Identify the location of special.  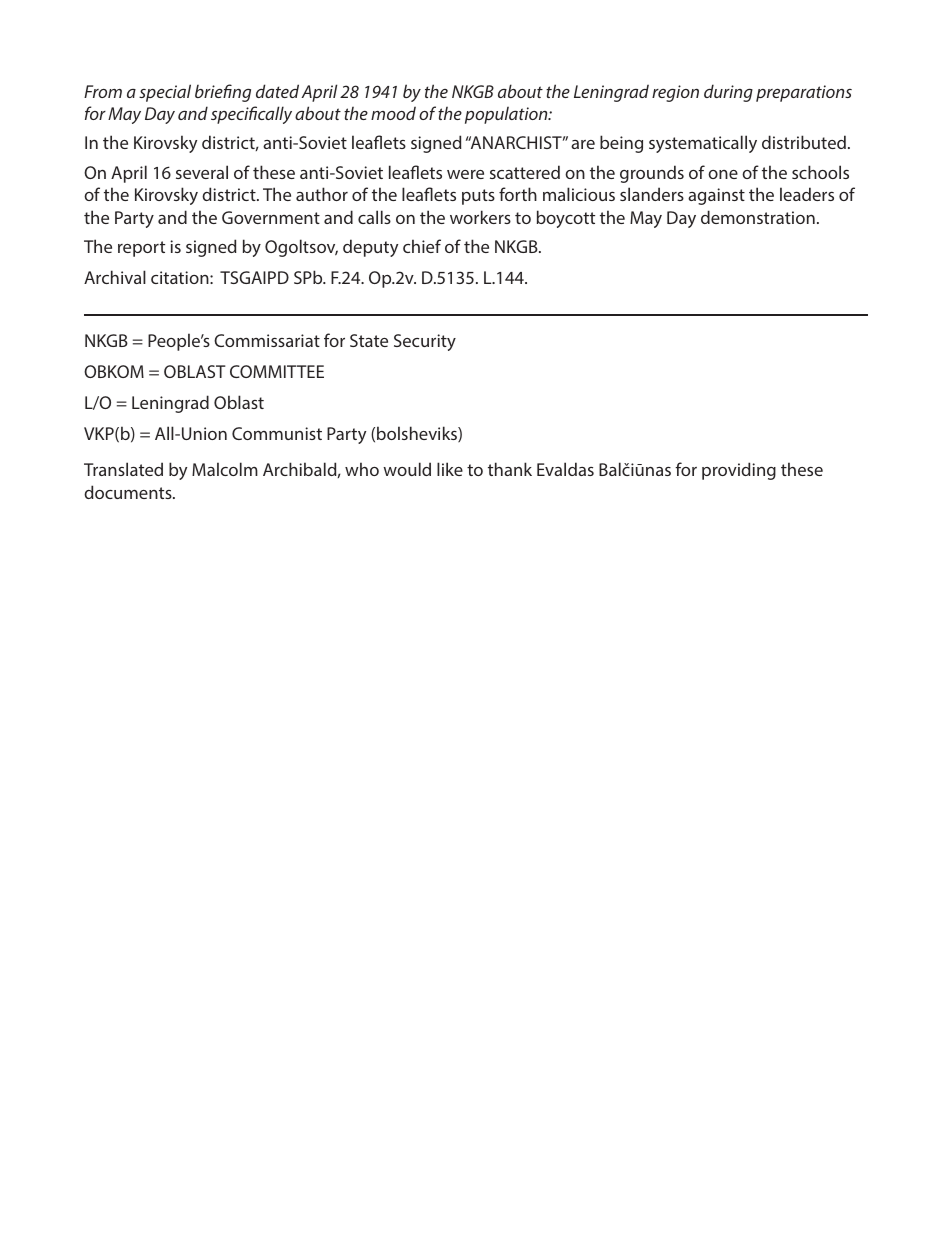
(165, 93).
